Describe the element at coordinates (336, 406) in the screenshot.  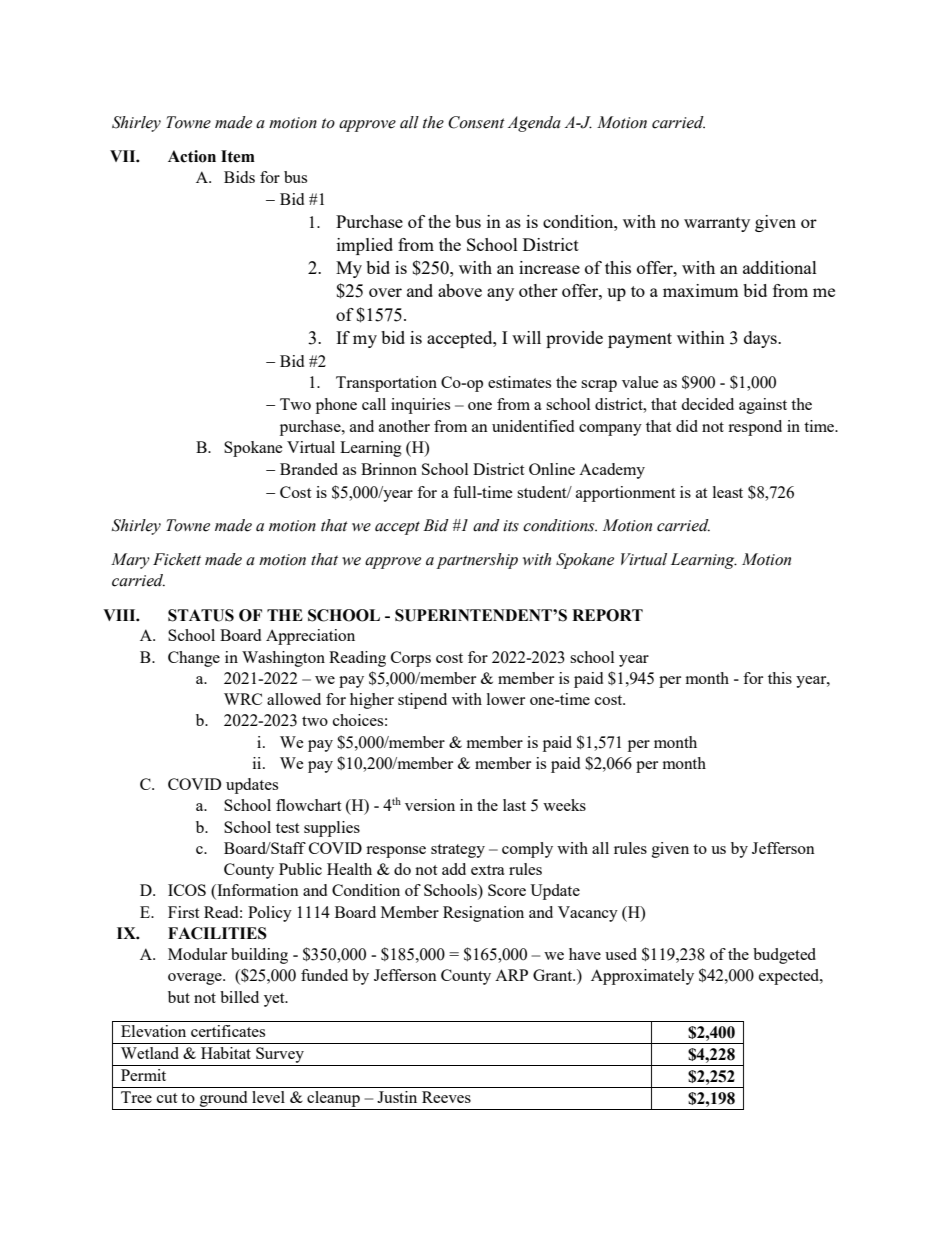
I see `phone` at that location.
